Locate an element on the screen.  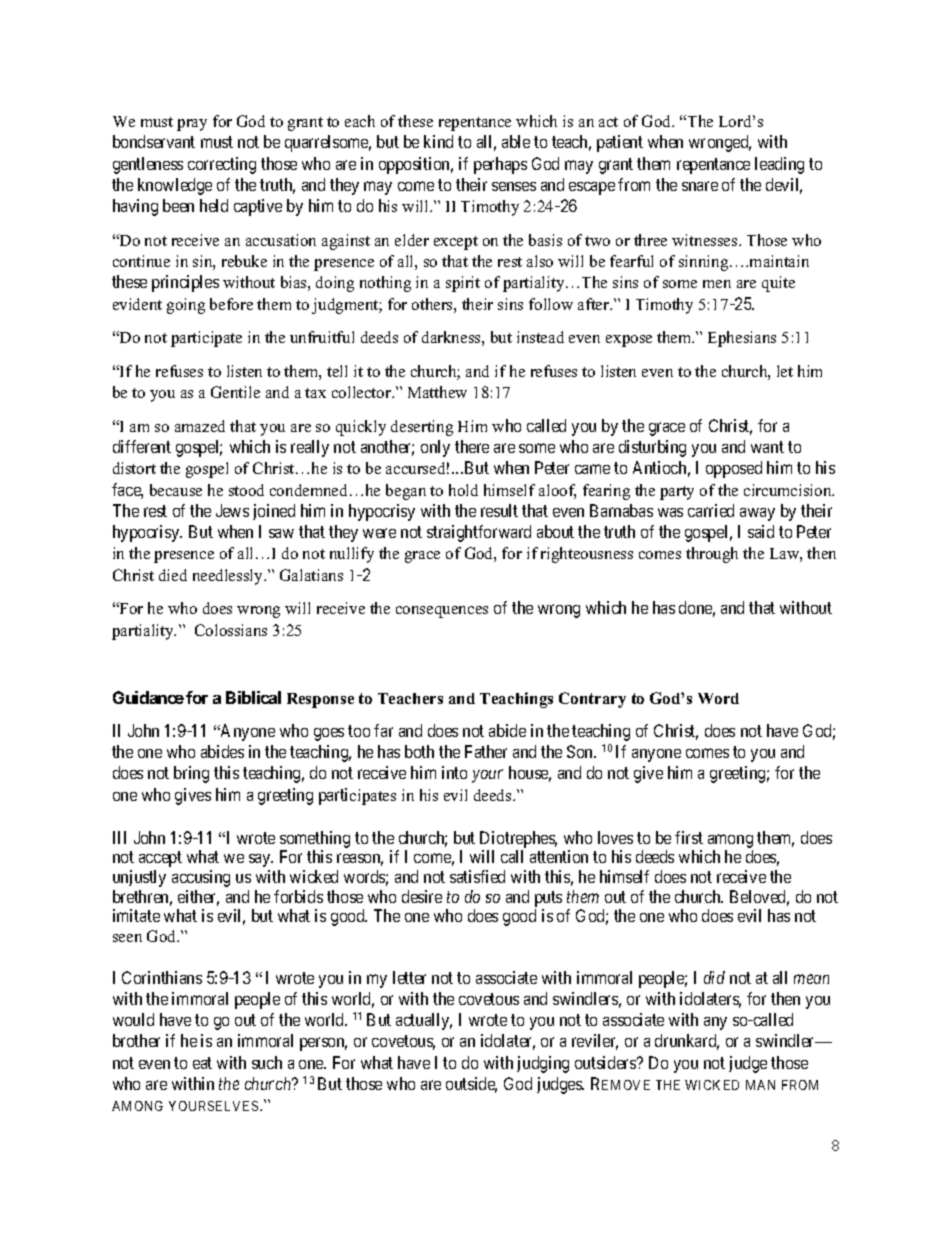
eat is located at coordinates (202, 1063).
